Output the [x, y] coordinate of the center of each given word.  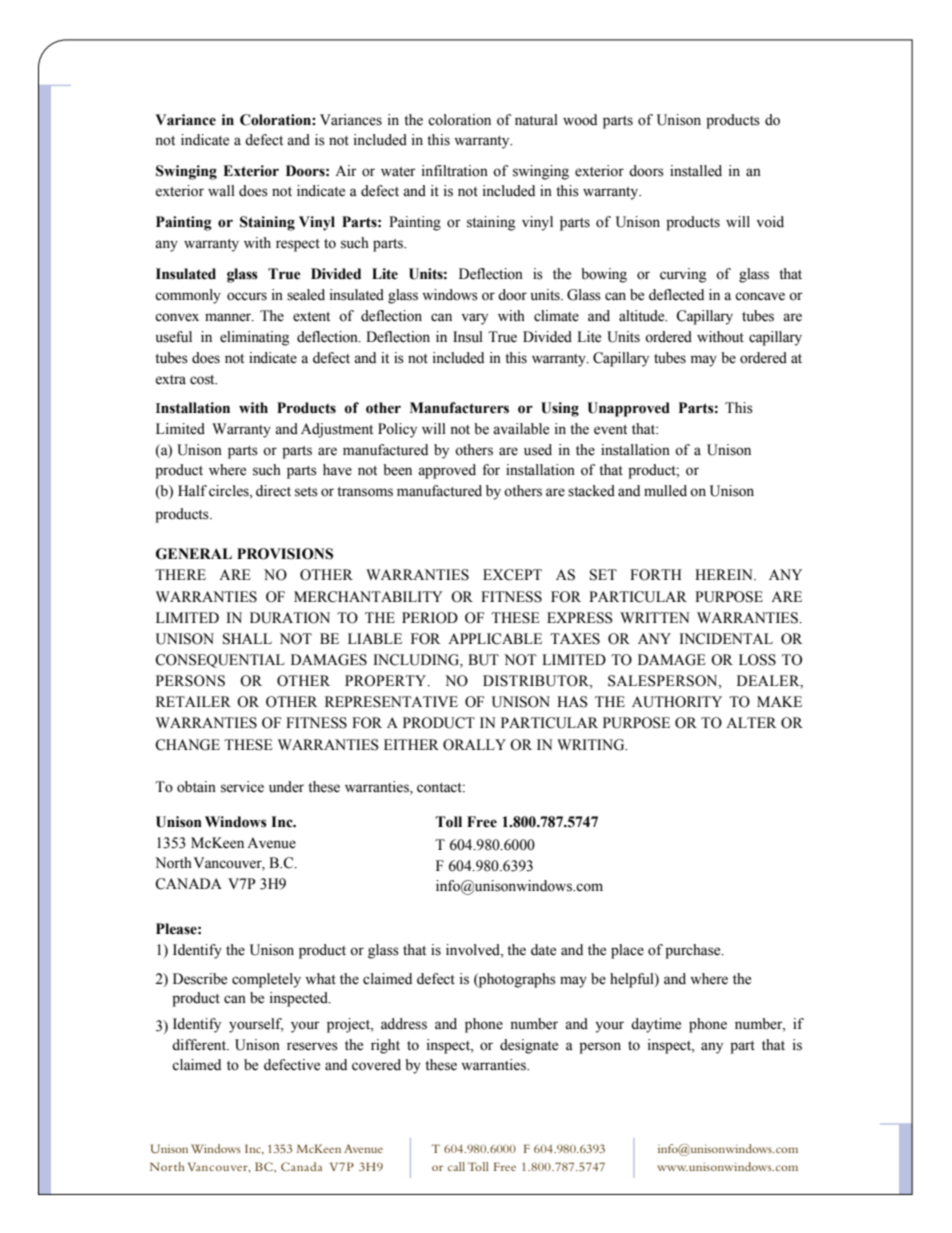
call [456, 1166]
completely [266, 980]
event [610, 430]
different [200, 1045]
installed [696, 171]
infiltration [455, 171]
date [543, 950]
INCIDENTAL [726, 639]
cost [203, 380]
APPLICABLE [495, 639]
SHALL [247, 639]
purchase [694, 951]
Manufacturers [459, 408]
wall [221, 191]
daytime [656, 1025]
